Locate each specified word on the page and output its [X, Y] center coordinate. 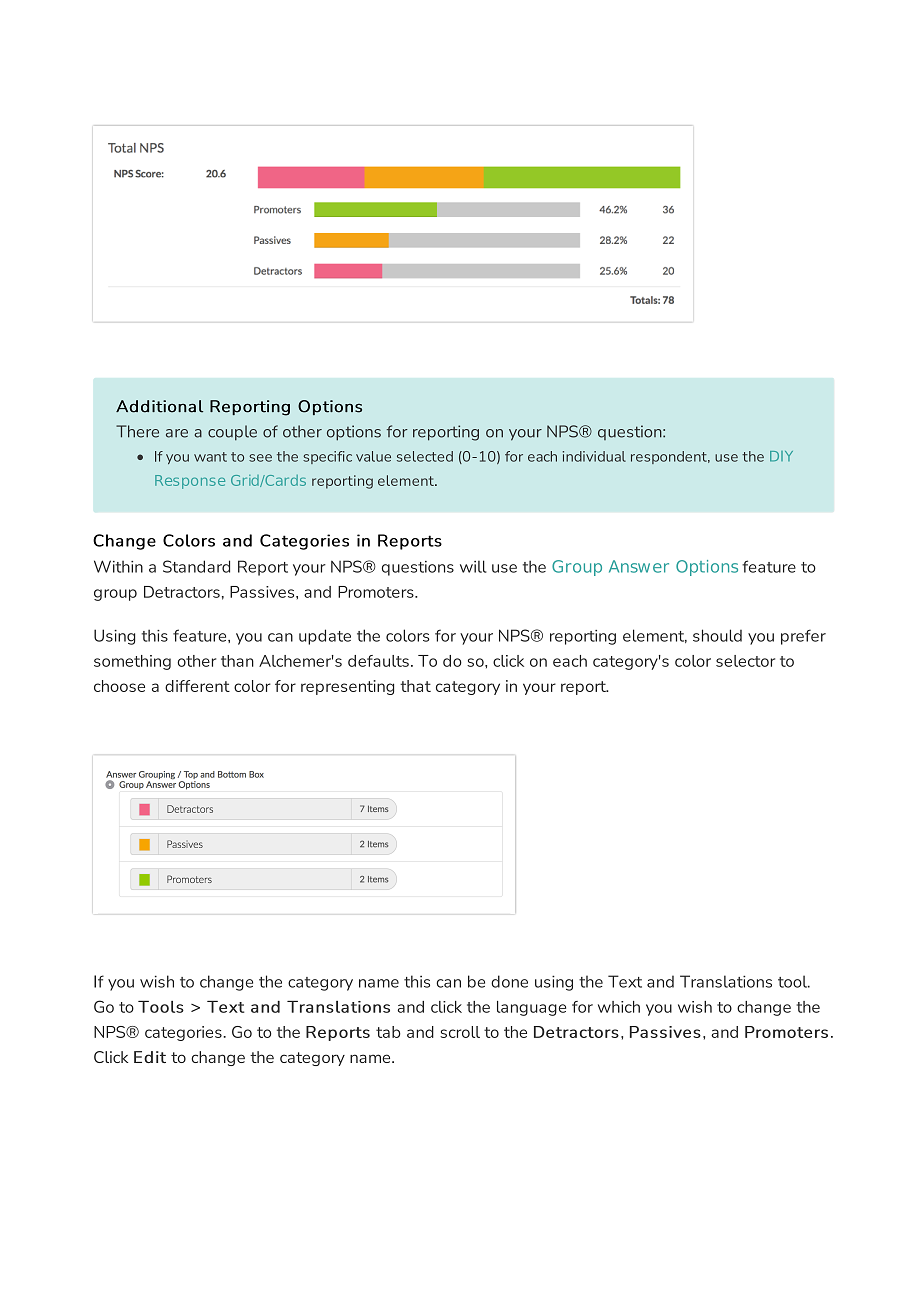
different [197, 686]
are [177, 433]
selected [425, 456]
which [619, 1007]
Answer [639, 566]
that [415, 686]
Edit [150, 1057]
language [531, 1008]
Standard [196, 566]
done [509, 981]
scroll [460, 1032]
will [473, 566]
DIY [781, 456]
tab [388, 1032]
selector [745, 661]
